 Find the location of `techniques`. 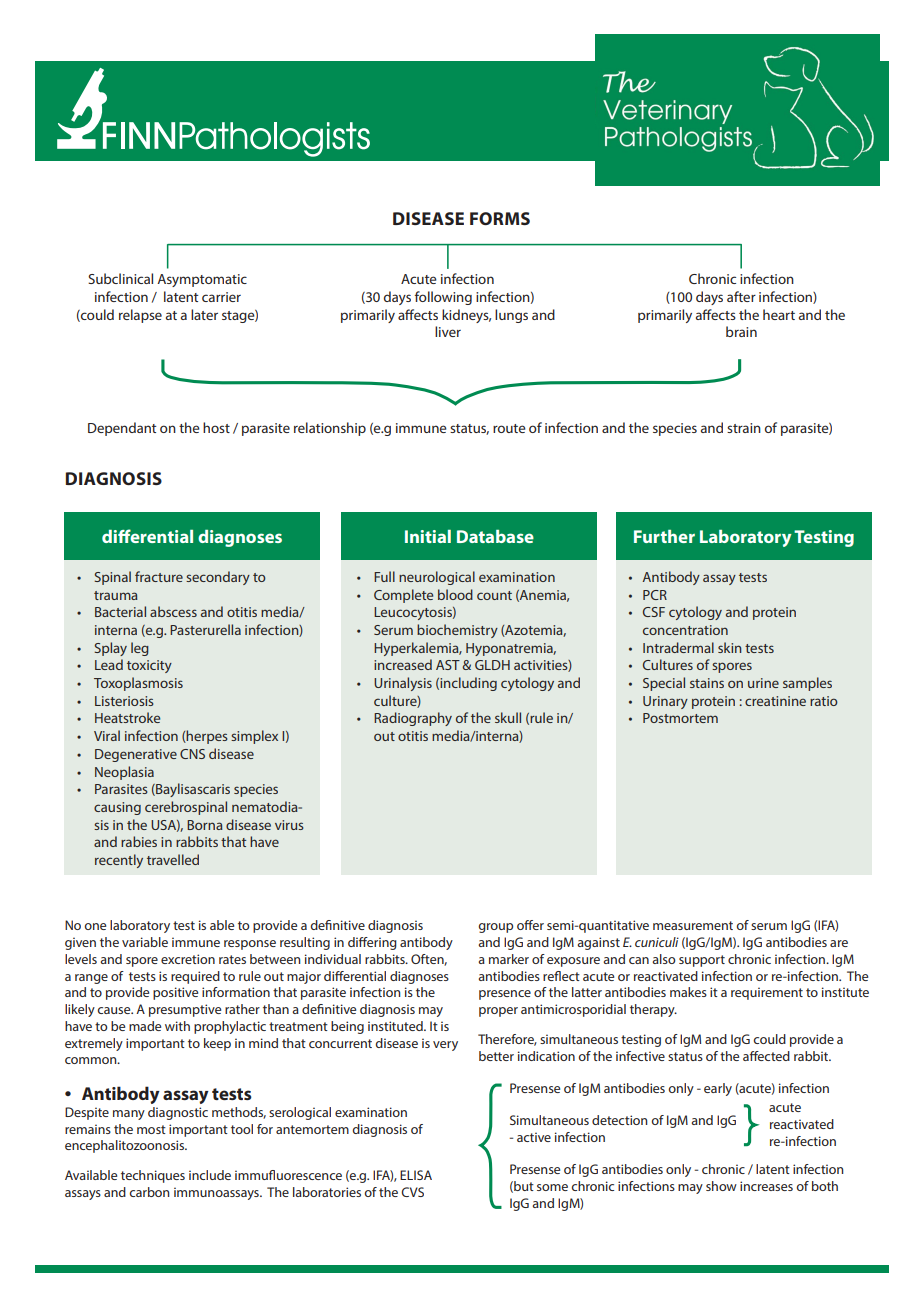

techniques is located at coordinates (153, 1176).
